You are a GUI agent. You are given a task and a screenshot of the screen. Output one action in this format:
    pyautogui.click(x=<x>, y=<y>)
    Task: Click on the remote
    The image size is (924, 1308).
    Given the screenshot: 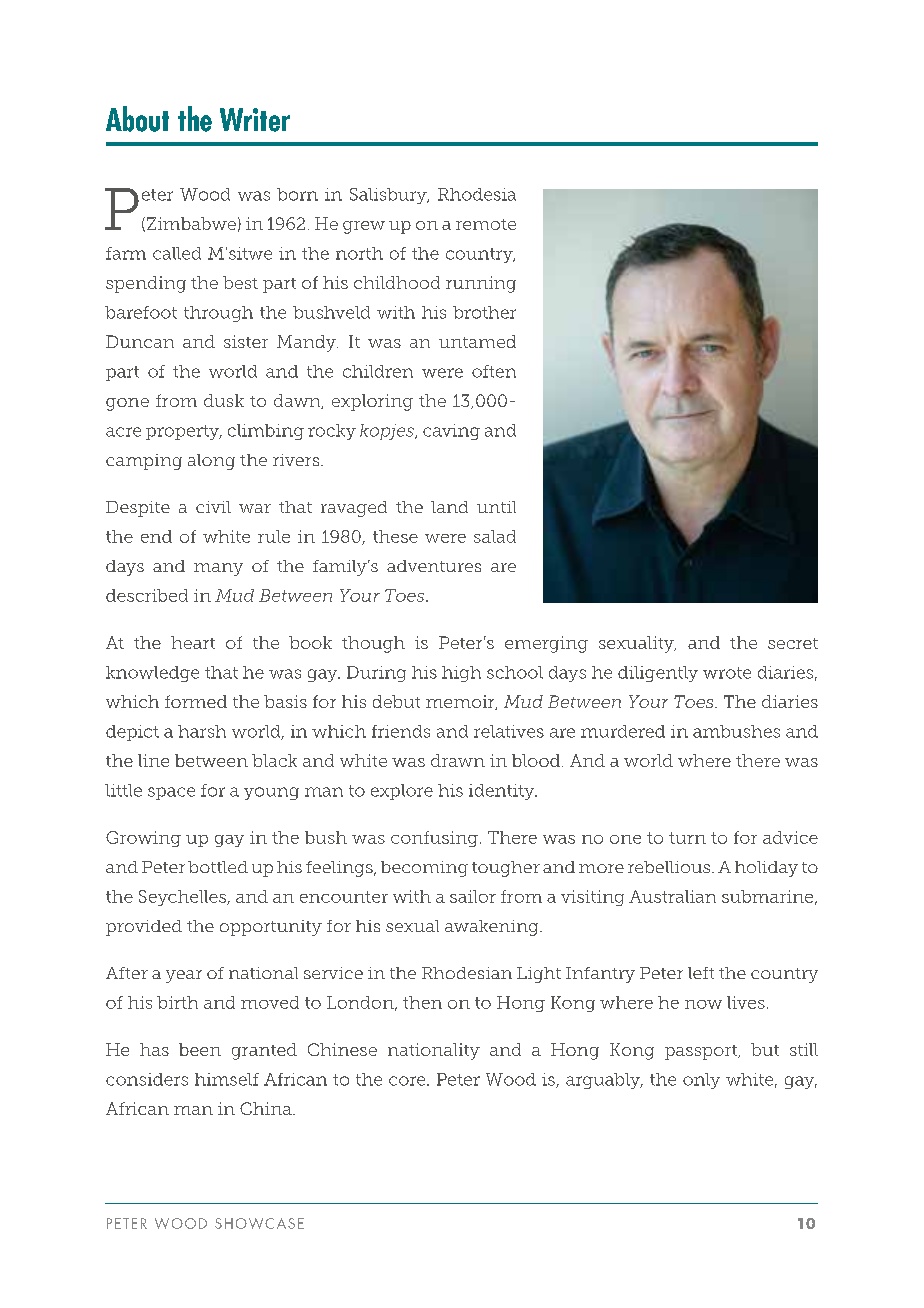 What is the action you would take?
    pyautogui.click(x=486, y=224)
